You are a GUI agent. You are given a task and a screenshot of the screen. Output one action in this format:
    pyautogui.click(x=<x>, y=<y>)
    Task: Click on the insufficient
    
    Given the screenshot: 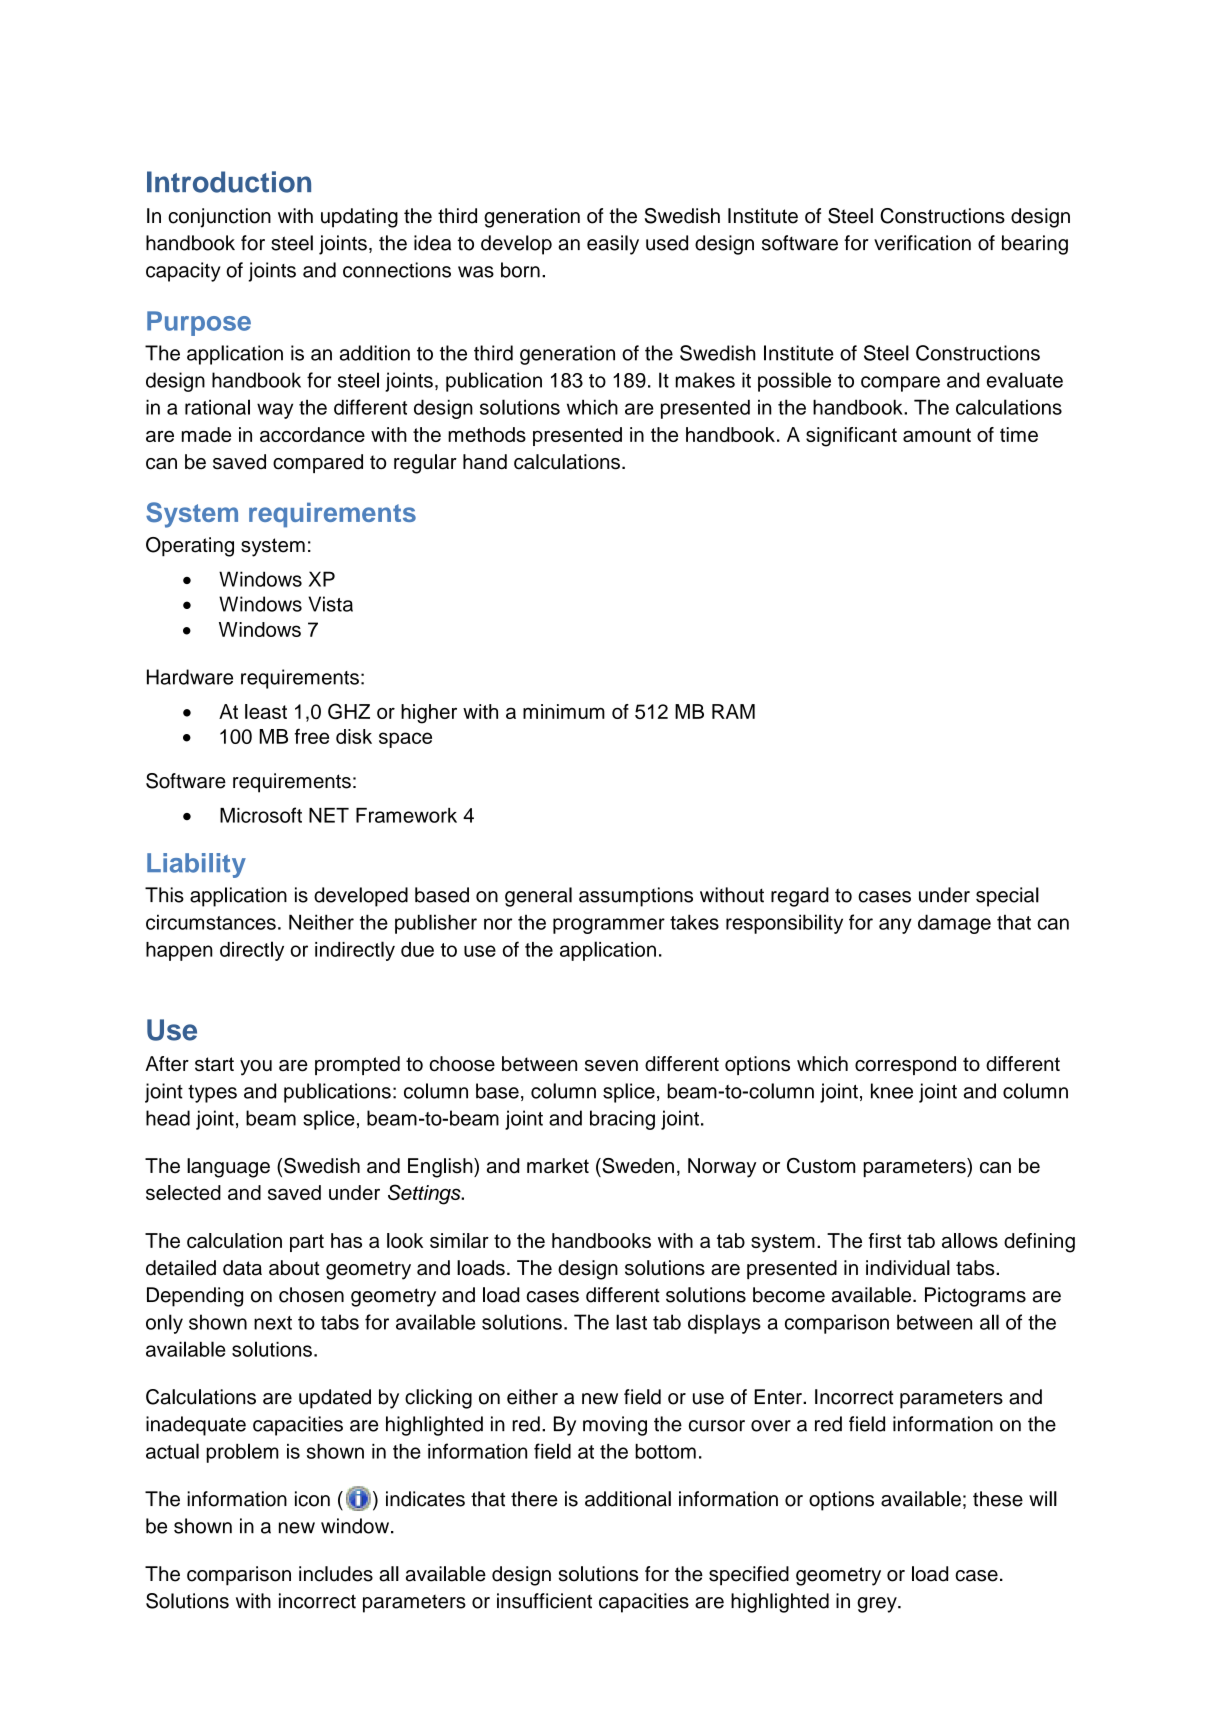 What is the action you would take?
    pyautogui.click(x=544, y=1601)
